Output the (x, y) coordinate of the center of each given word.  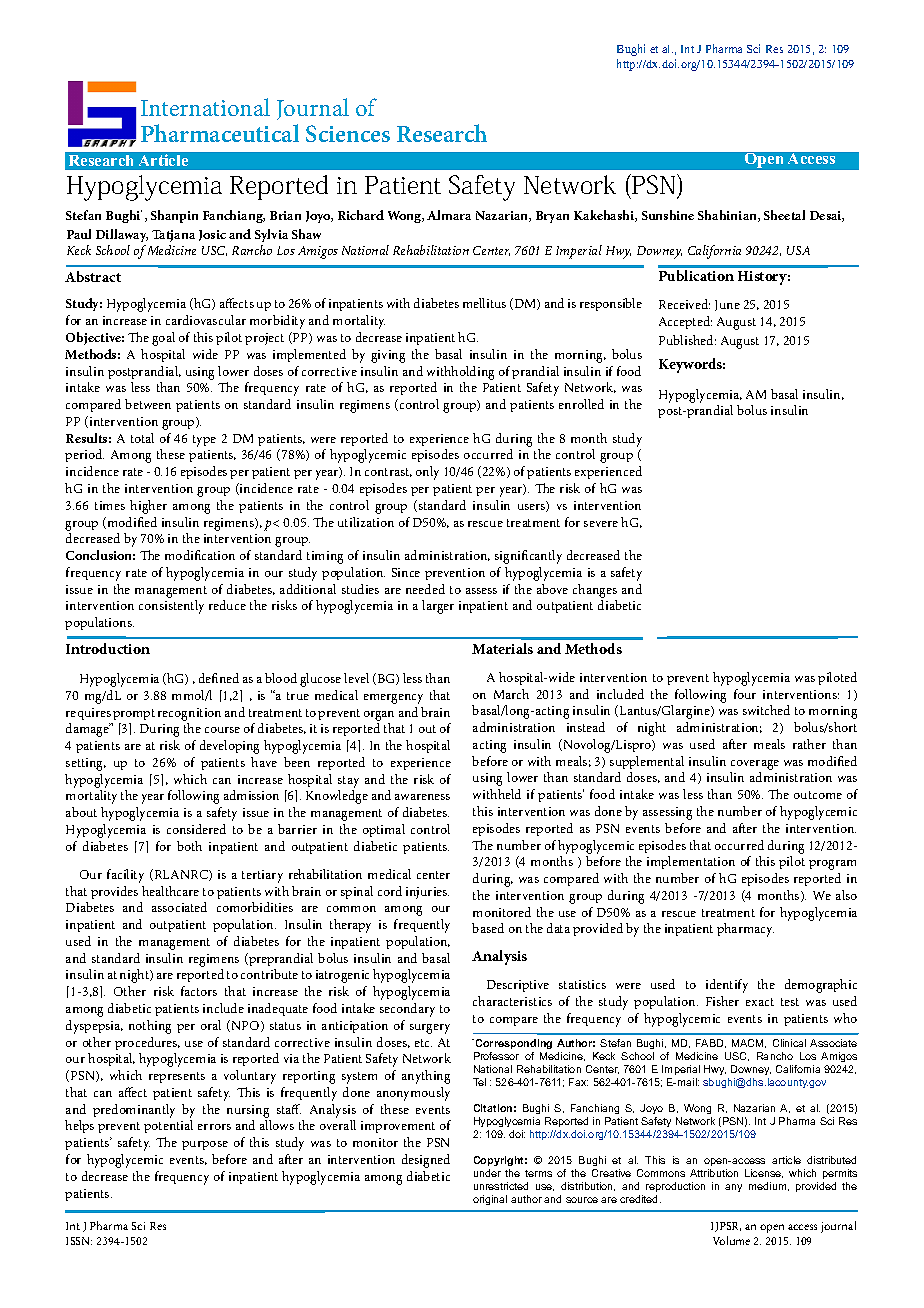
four (745, 694)
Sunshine (668, 215)
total (142, 438)
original (490, 1200)
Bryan (552, 217)
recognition (189, 714)
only (427, 473)
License (764, 1173)
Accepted (685, 322)
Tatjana (173, 236)
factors (199, 991)
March (511, 694)
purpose (205, 1145)
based (488, 928)
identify (727, 986)
